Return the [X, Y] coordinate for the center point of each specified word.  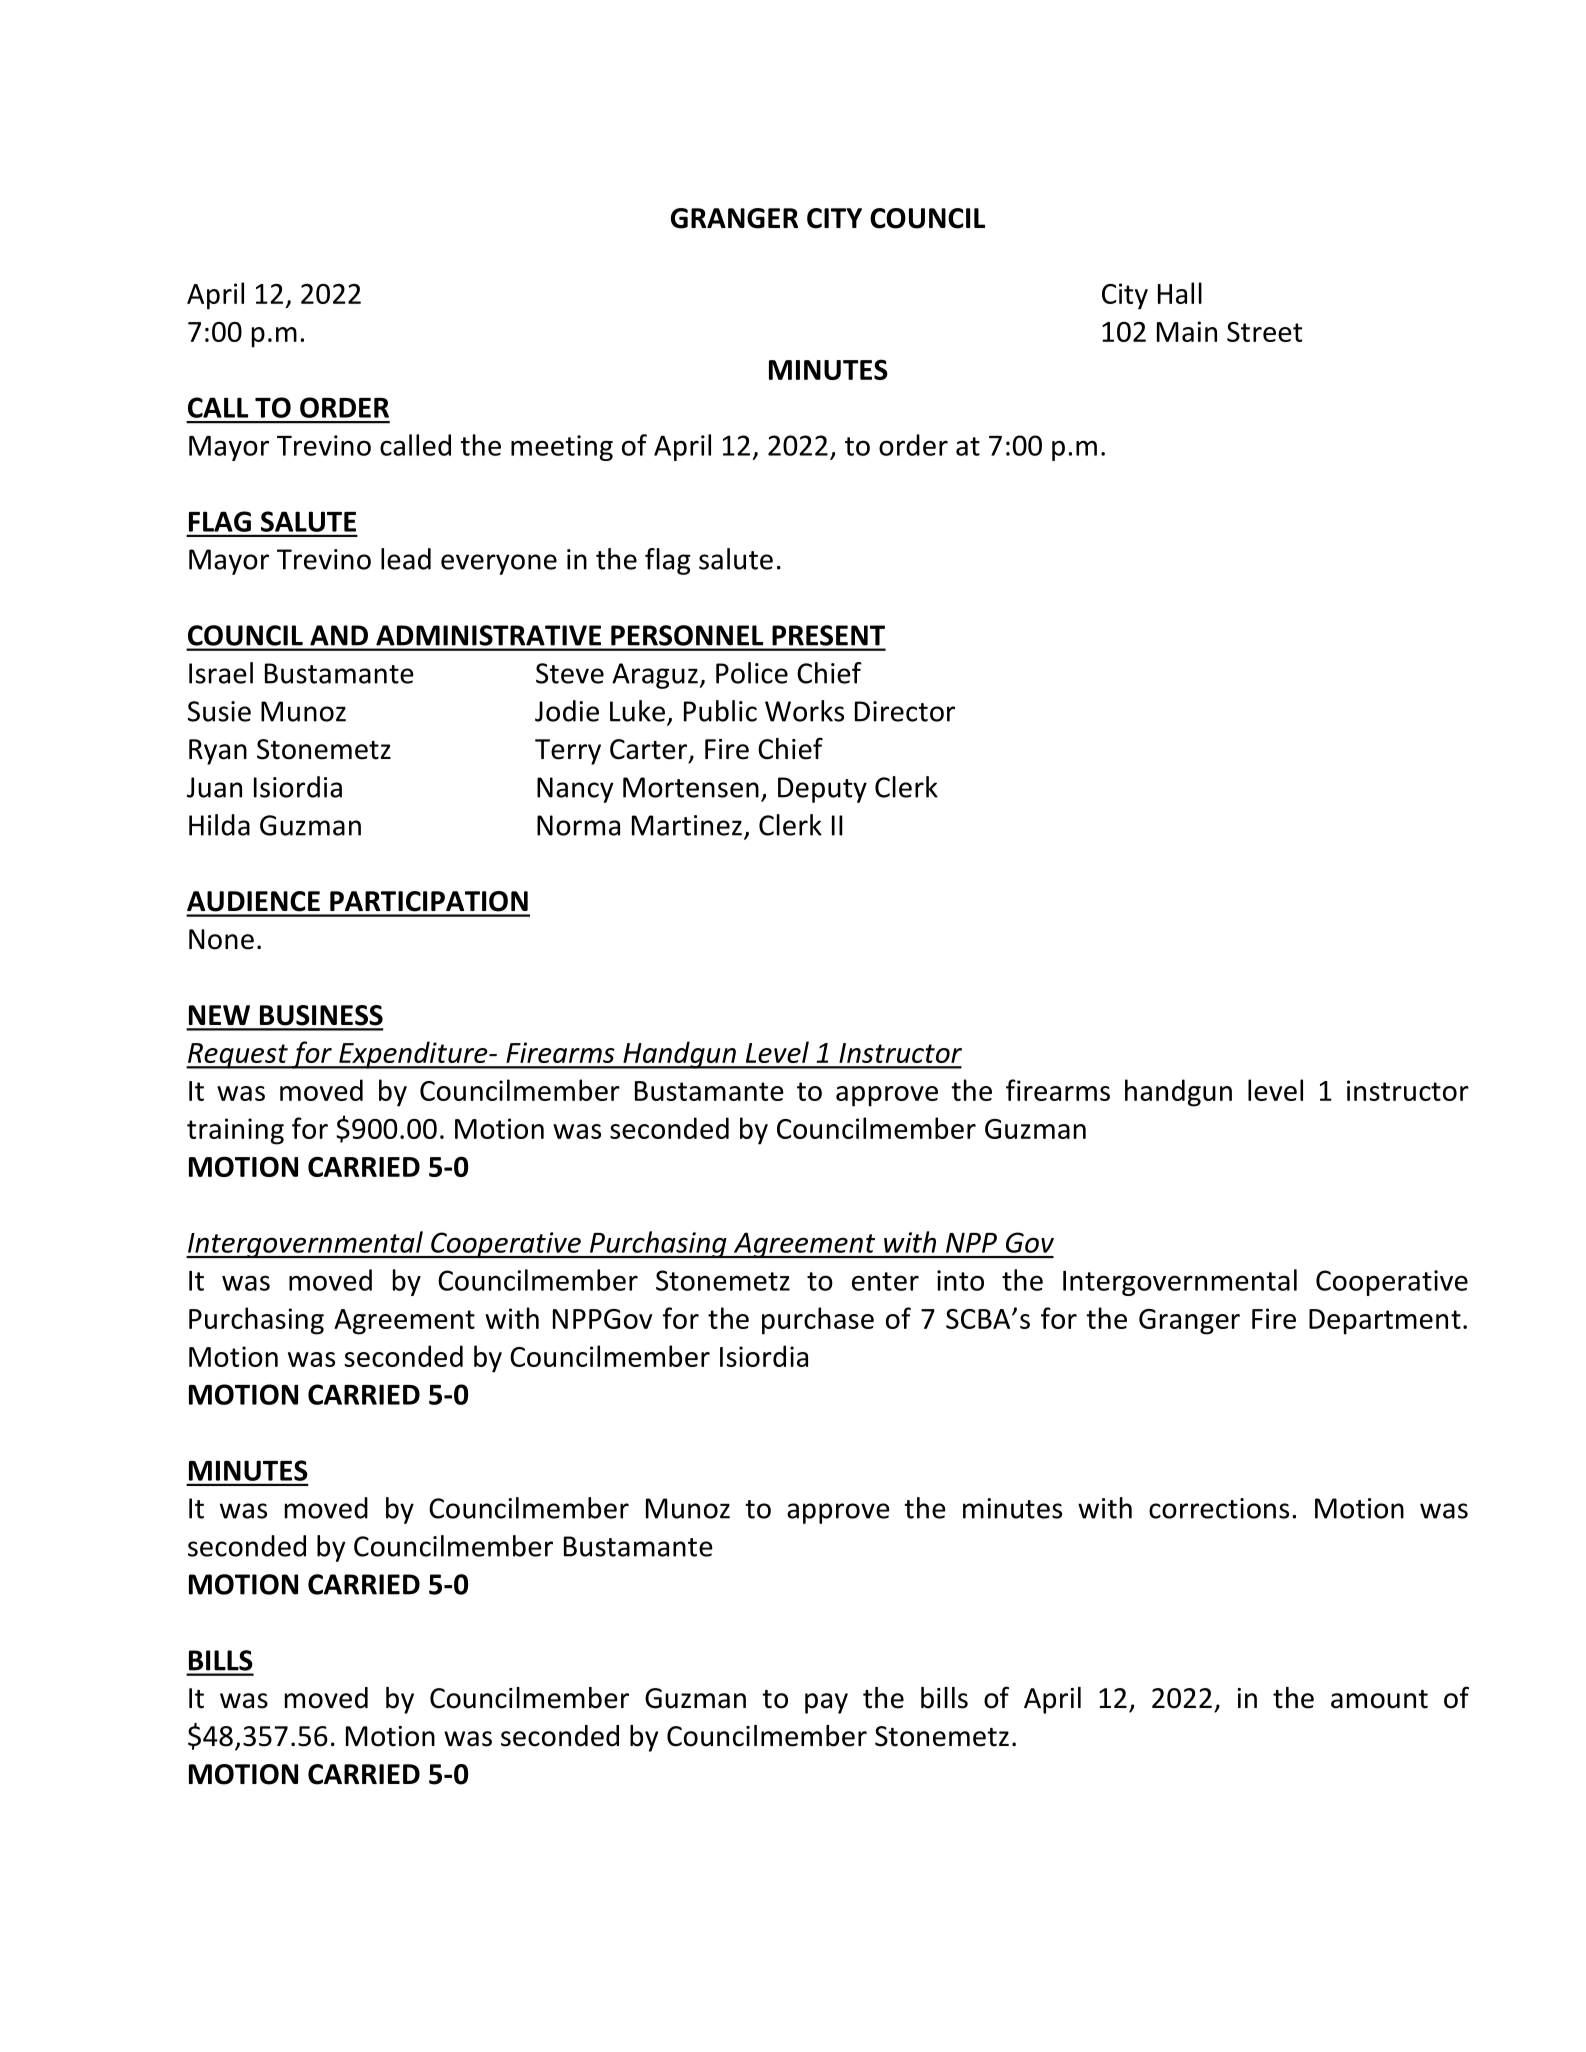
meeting [562, 448]
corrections [1219, 1508]
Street [1264, 332]
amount [1379, 1699]
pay [826, 1703]
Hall [1180, 293]
